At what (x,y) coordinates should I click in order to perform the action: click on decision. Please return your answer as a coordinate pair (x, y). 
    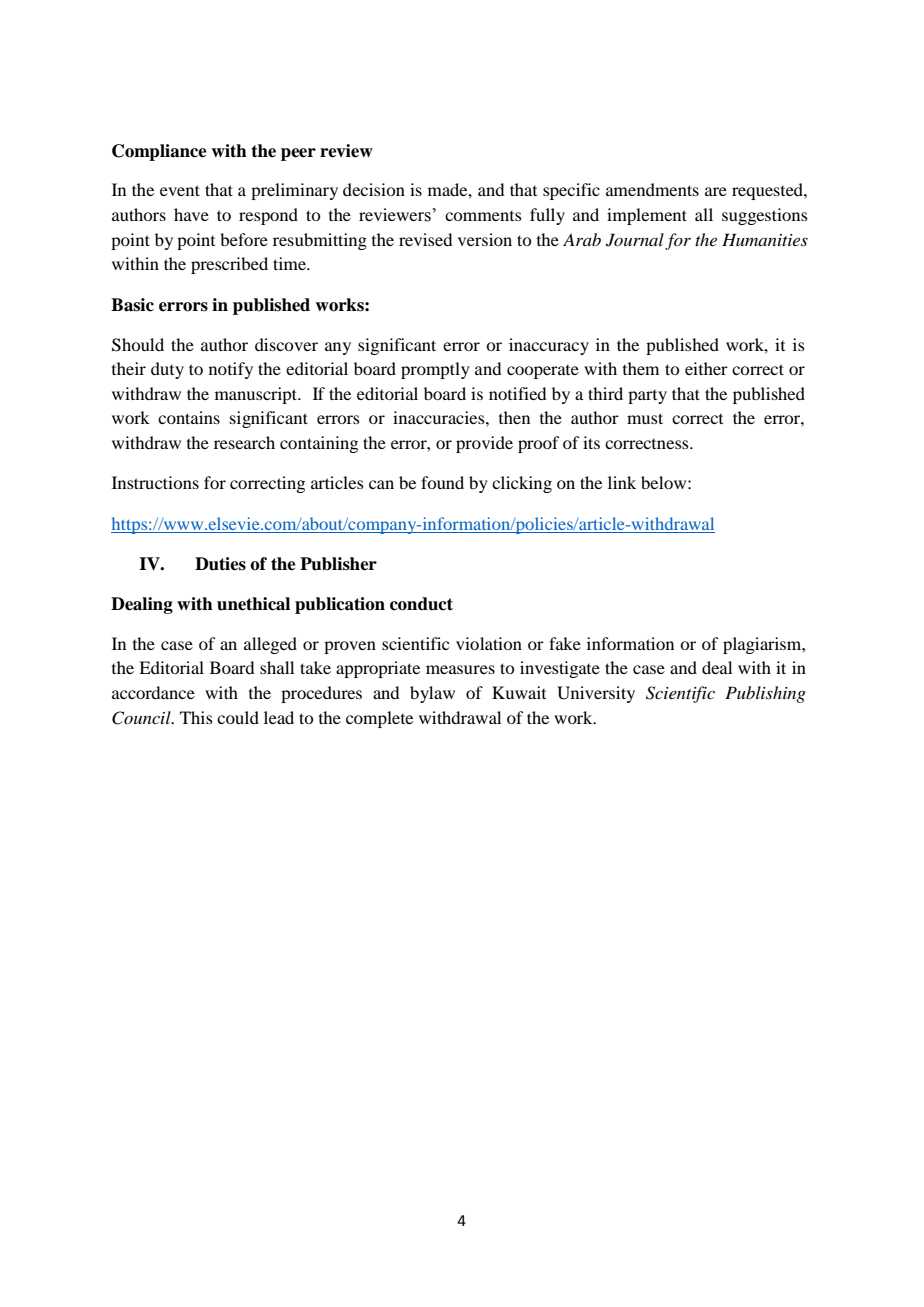
    Looking at the image, I should click on (374, 189).
